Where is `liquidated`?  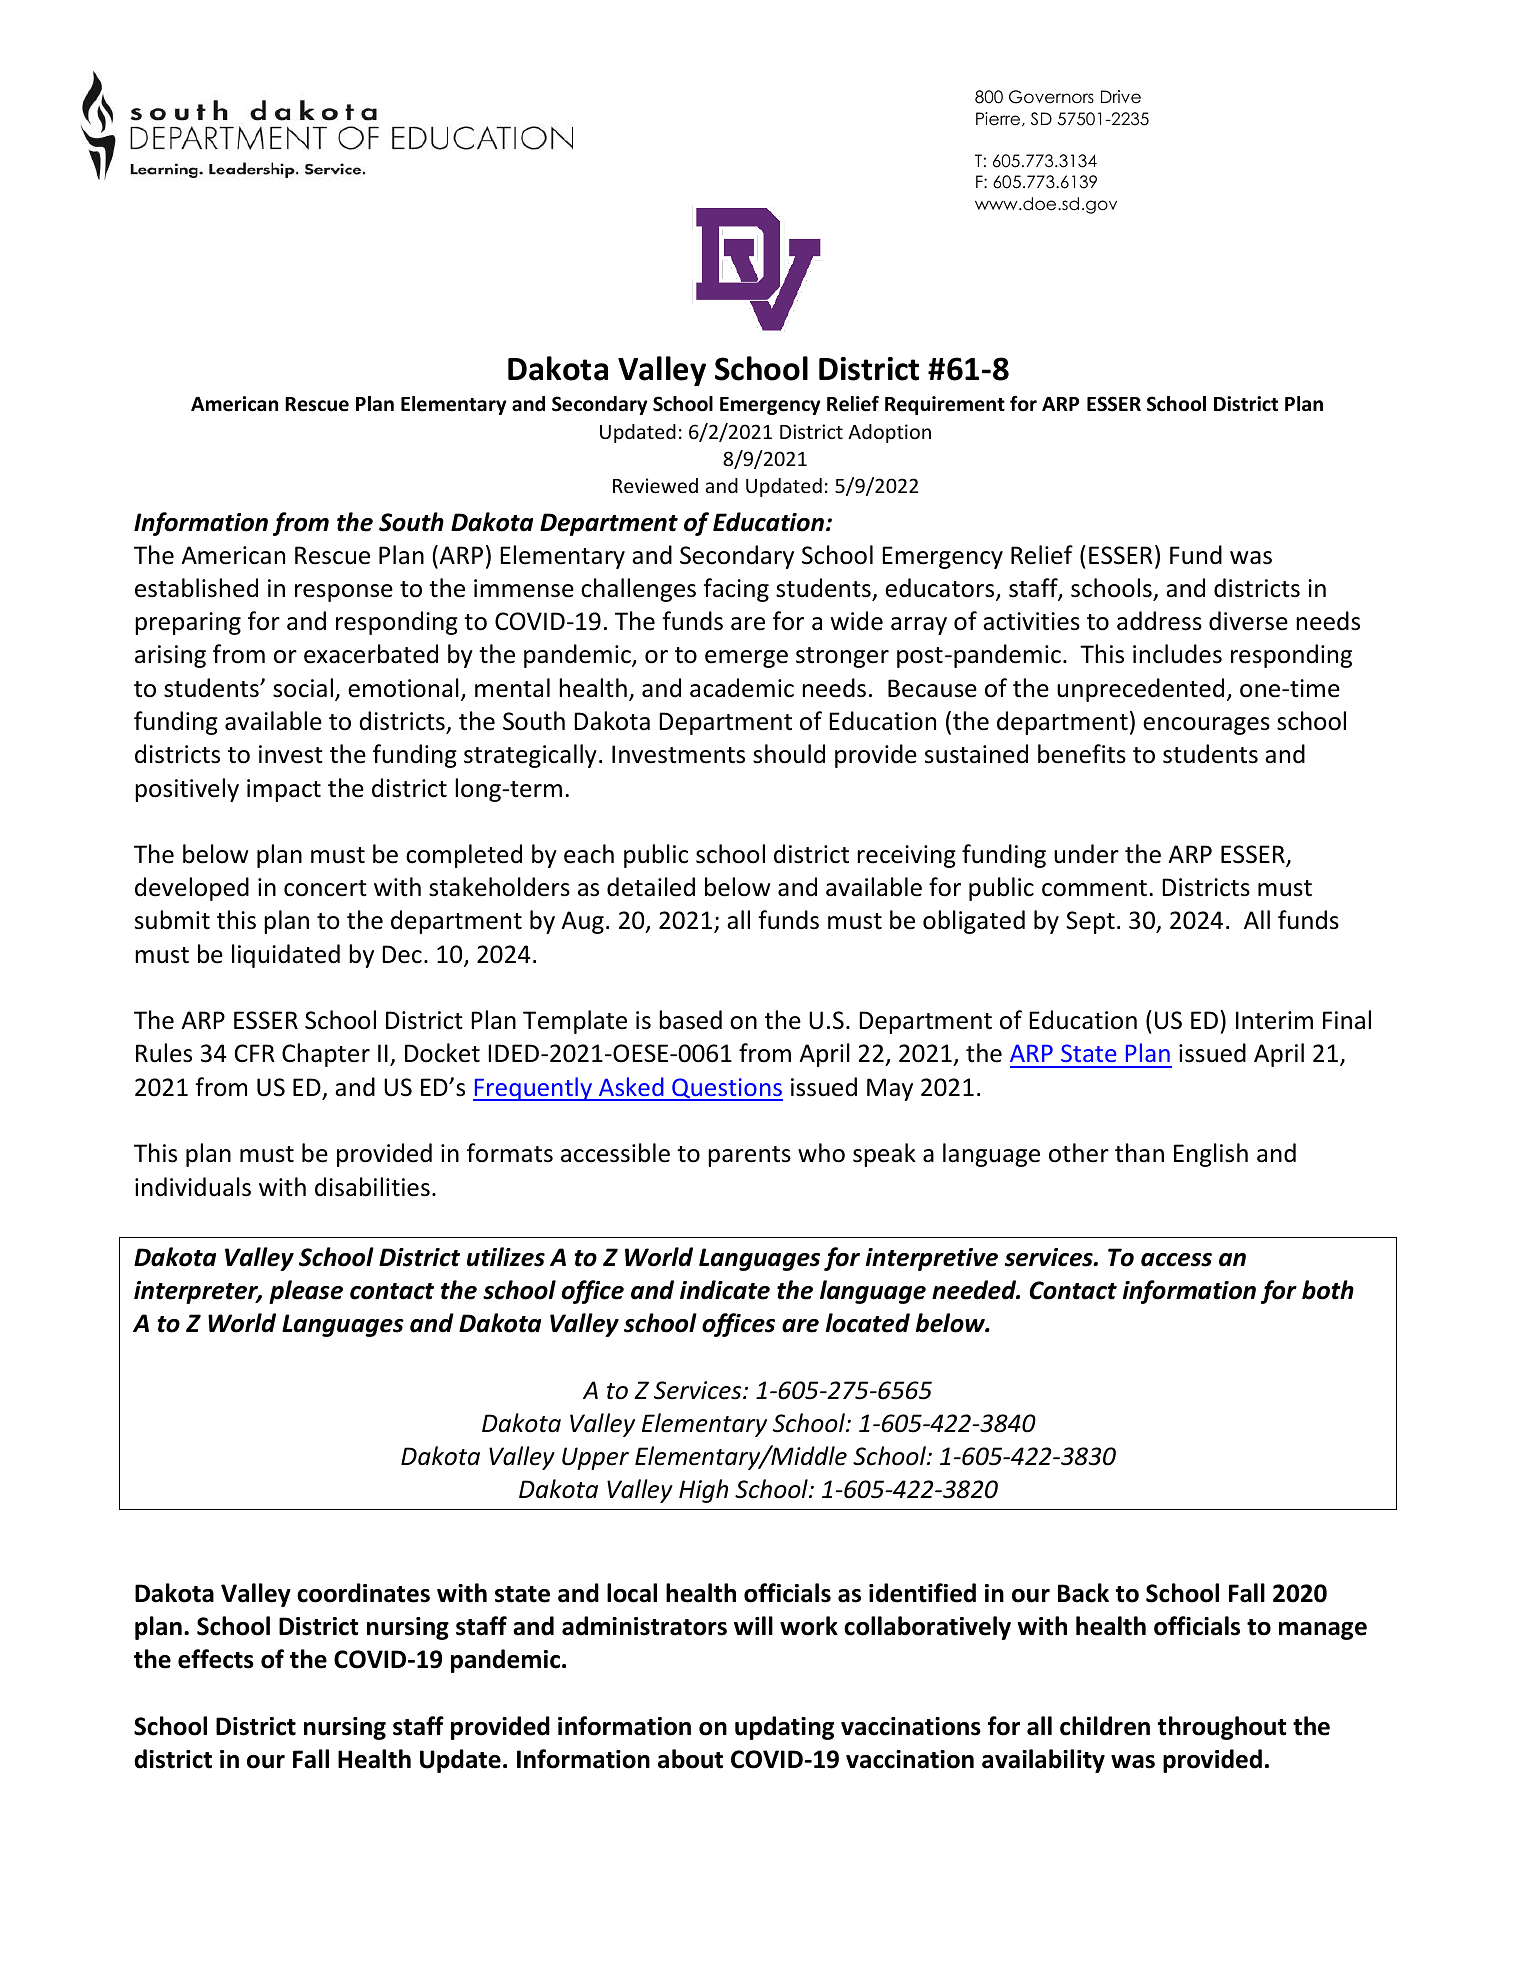
liquidated is located at coordinates (286, 956).
